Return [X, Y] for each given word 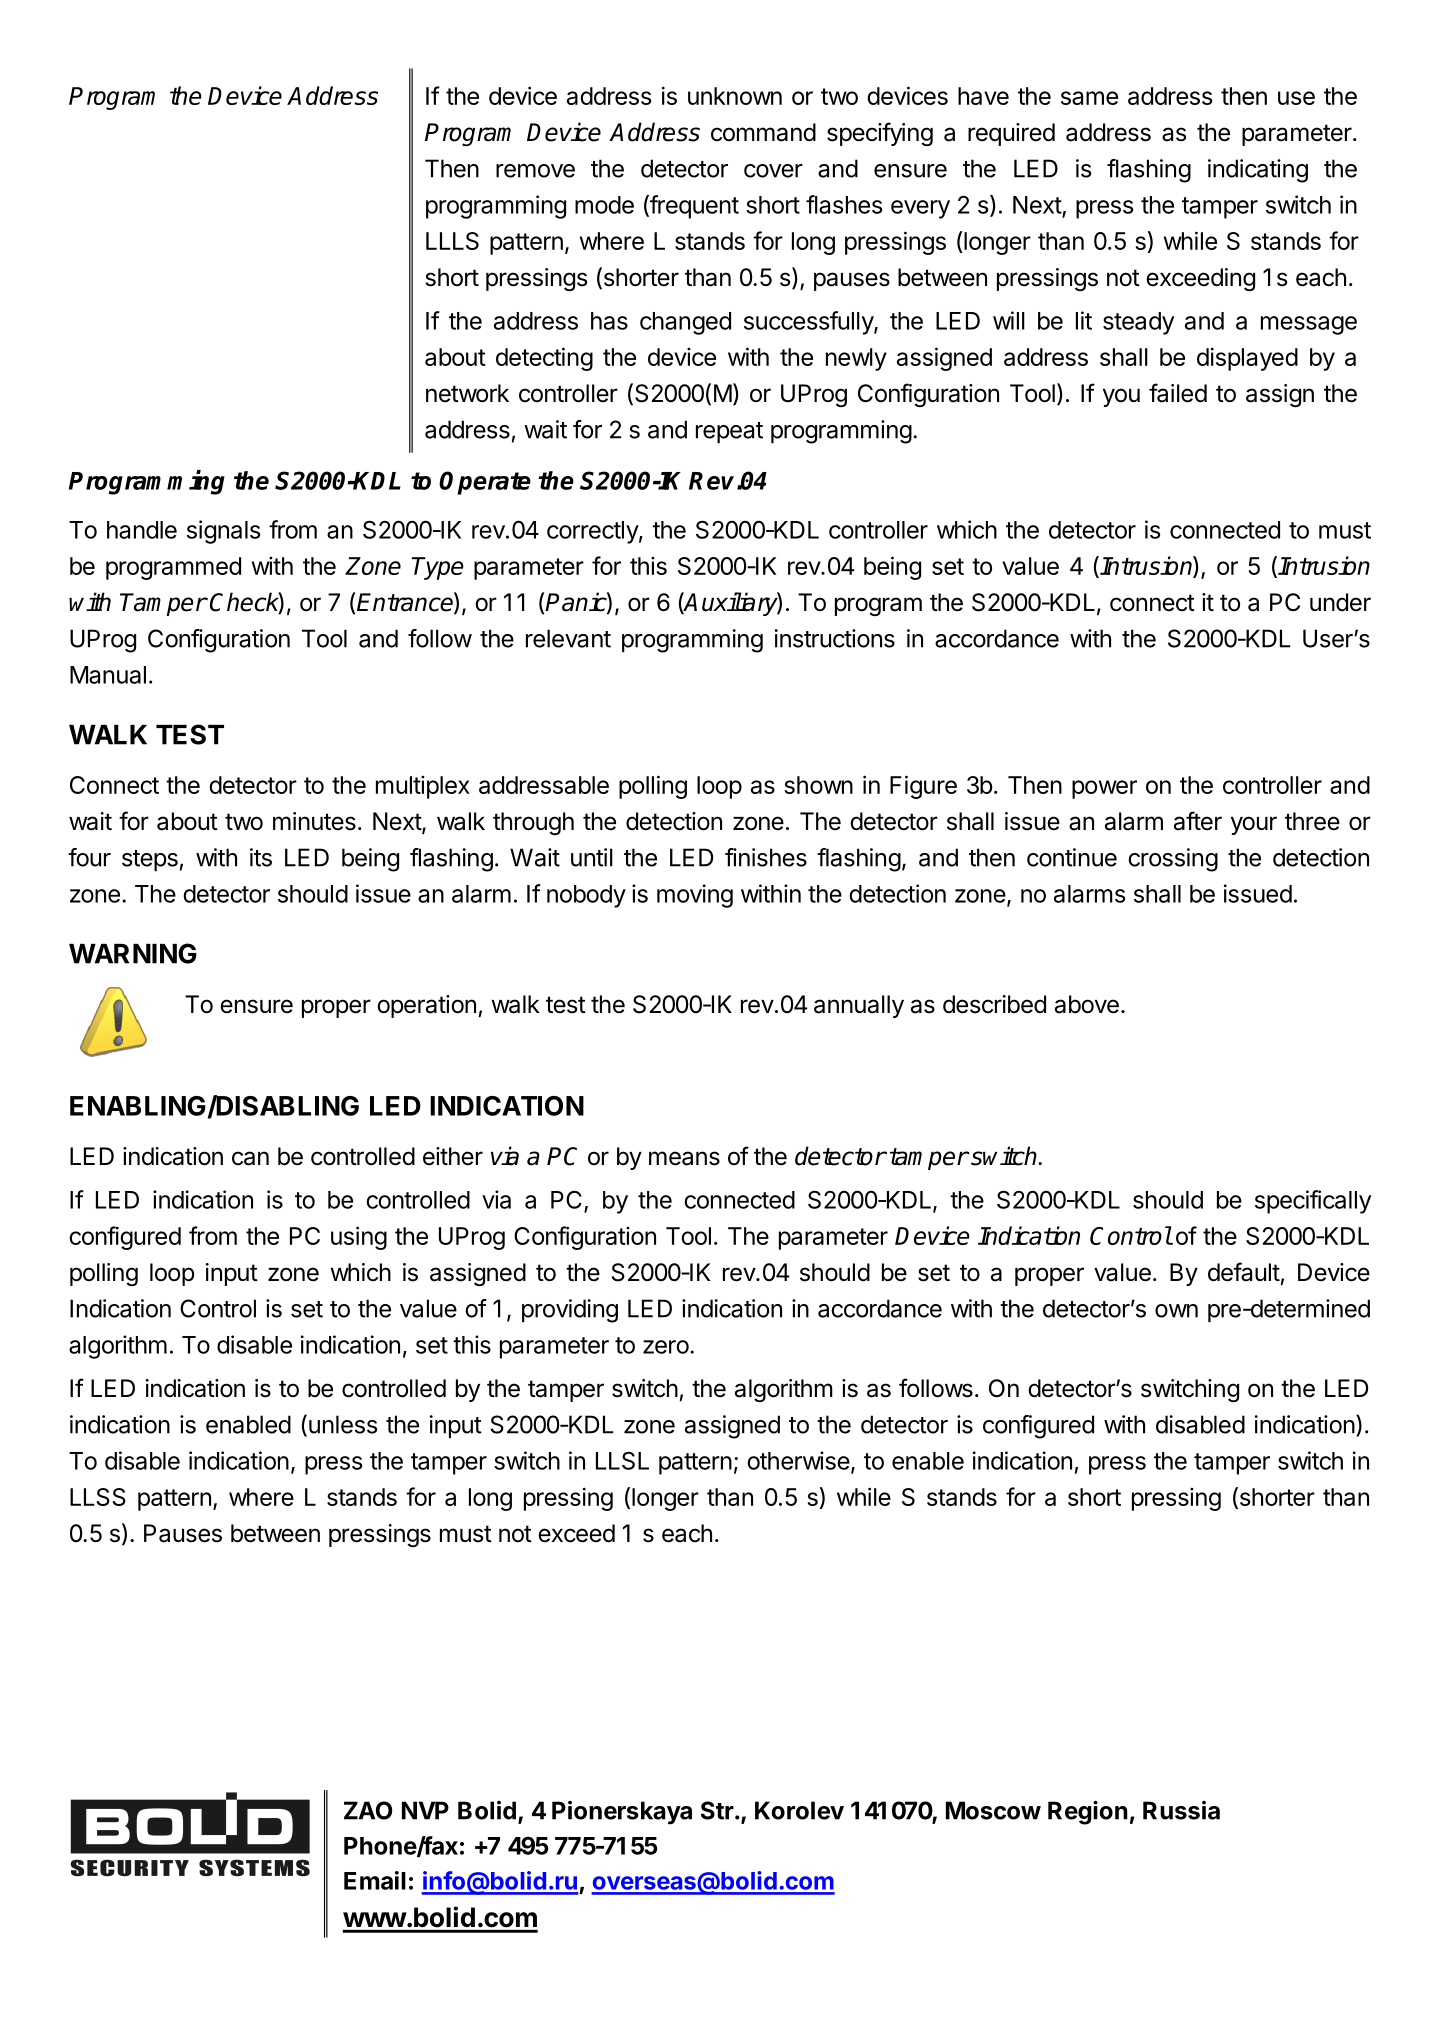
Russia [1181, 1810]
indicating [1258, 171]
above [1087, 1004]
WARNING [133, 953]
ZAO [368, 1810]
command [763, 132]
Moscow [993, 1810]
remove [535, 171]
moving [695, 896]
